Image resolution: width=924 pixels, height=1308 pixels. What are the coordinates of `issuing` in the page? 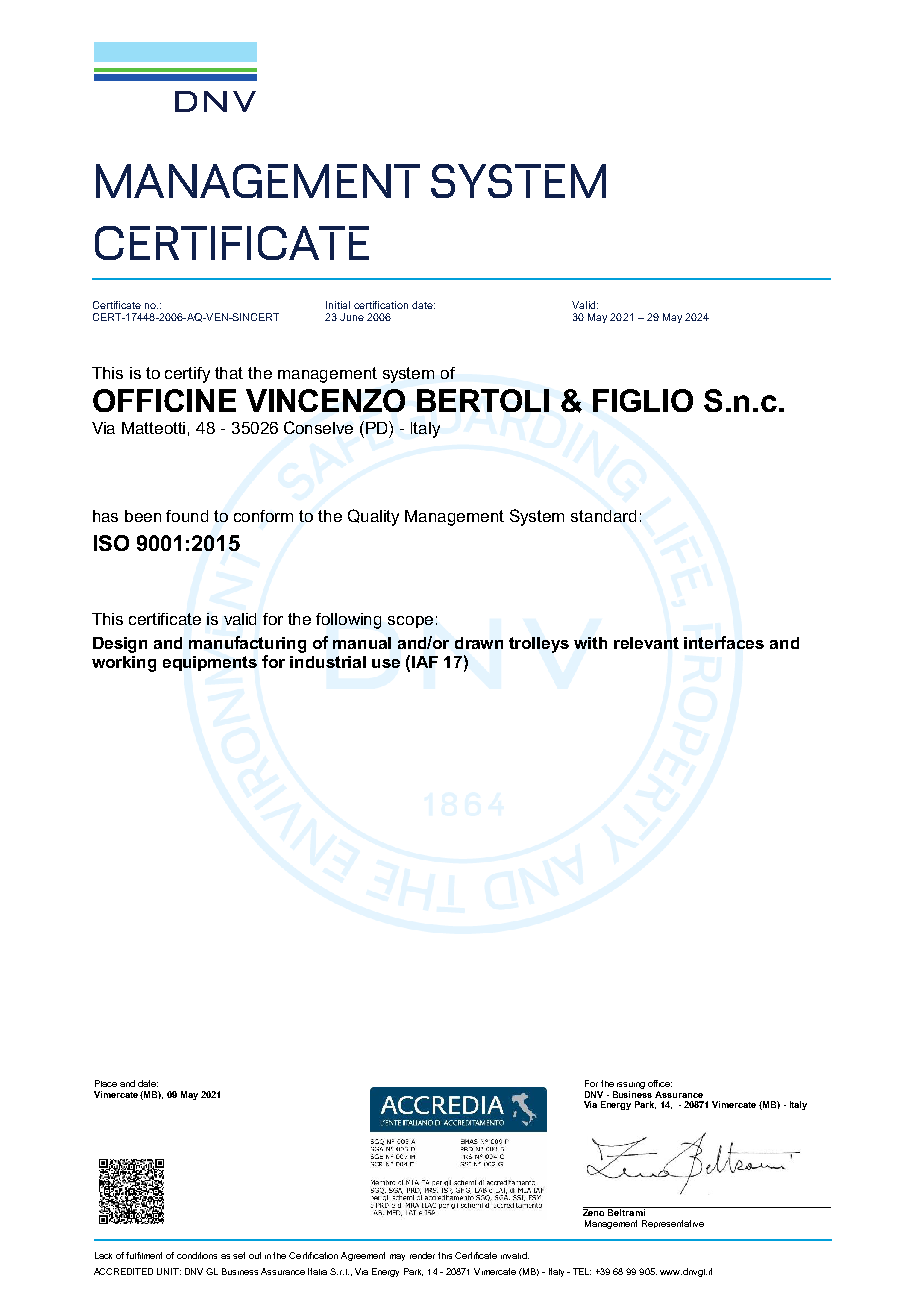 It's located at (631, 1085).
